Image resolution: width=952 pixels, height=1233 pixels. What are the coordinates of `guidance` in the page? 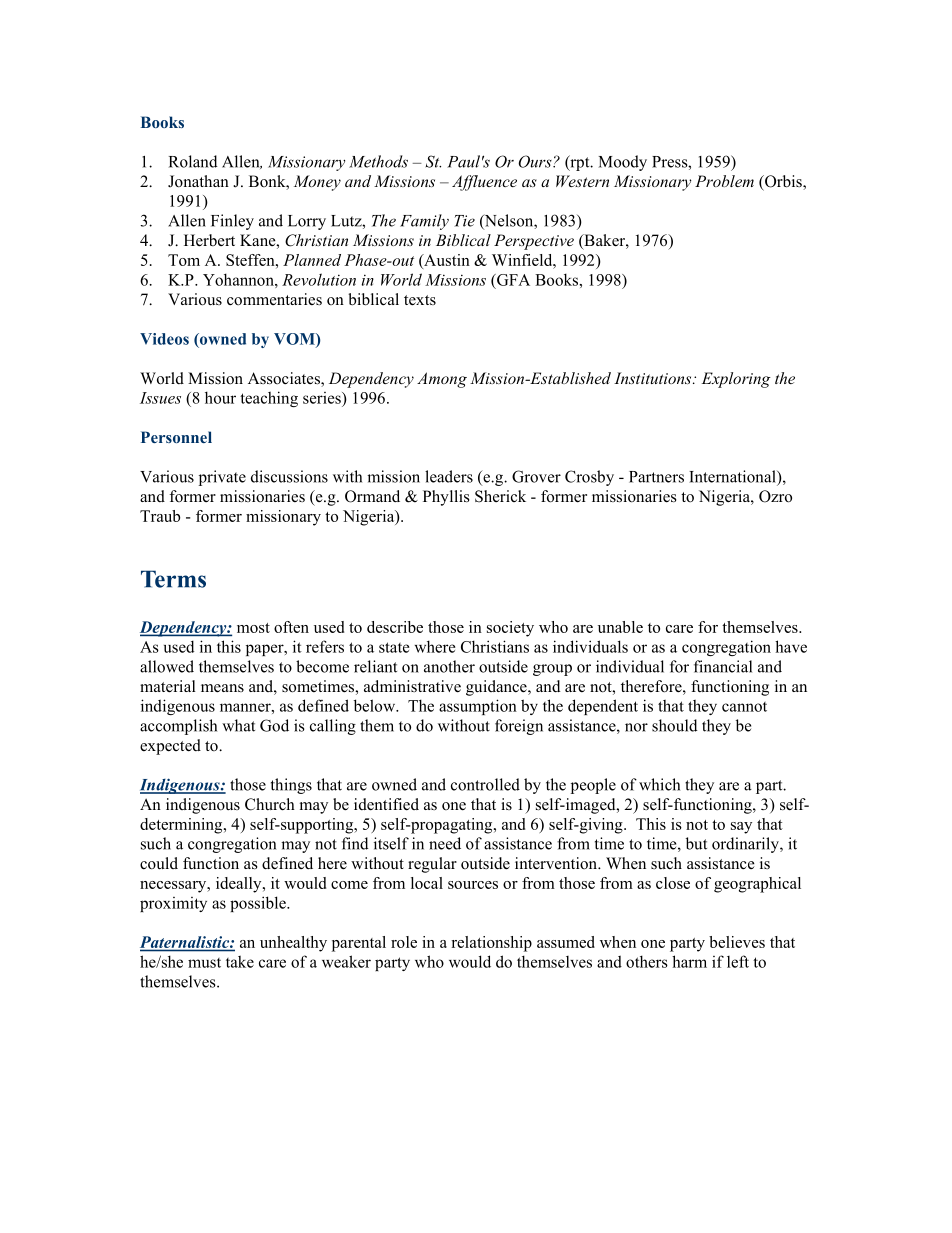 It's located at (497, 688).
